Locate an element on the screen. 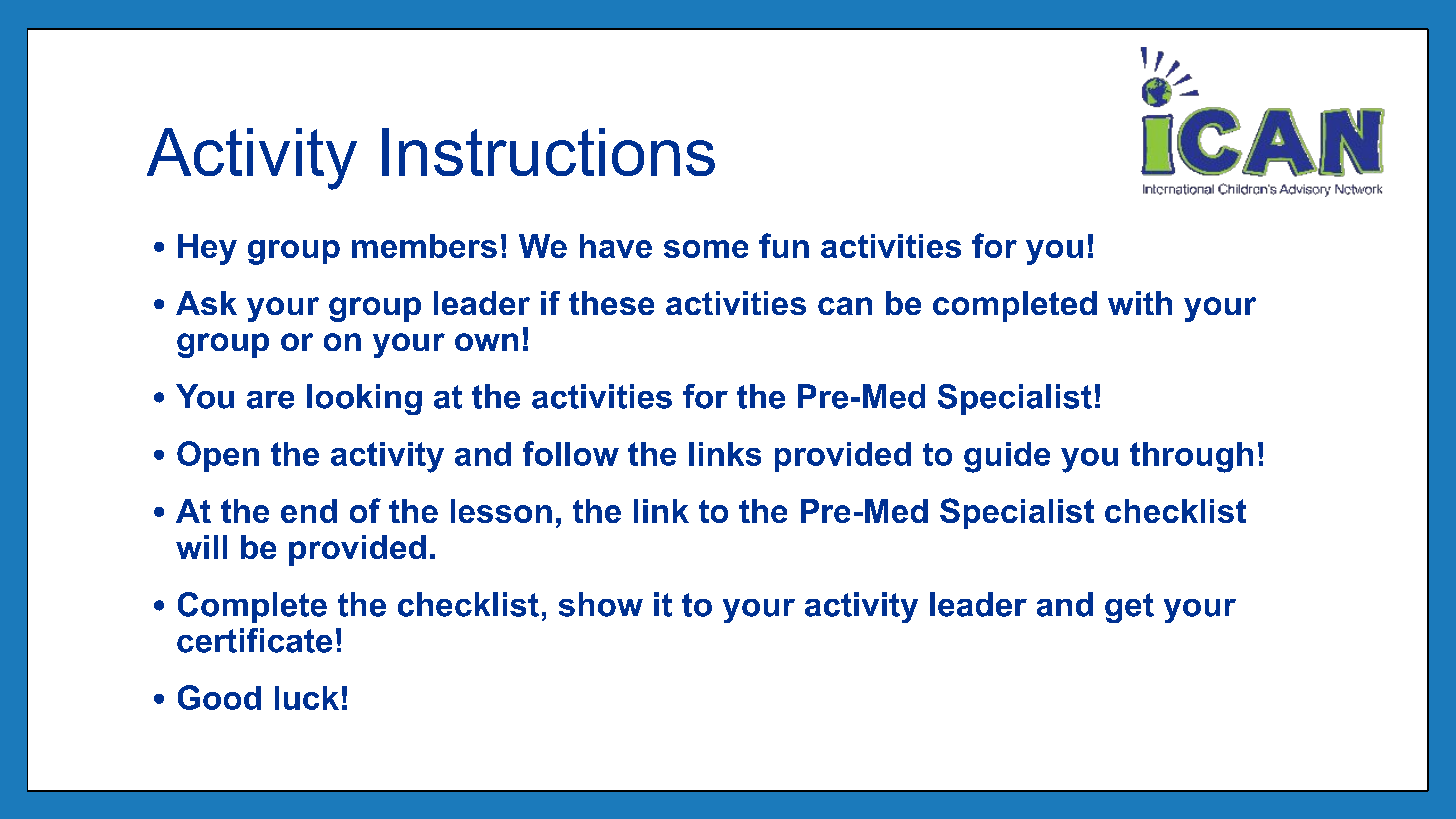 The width and height of the screenshot is (1456, 819). get is located at coordinates (1129, 608).
